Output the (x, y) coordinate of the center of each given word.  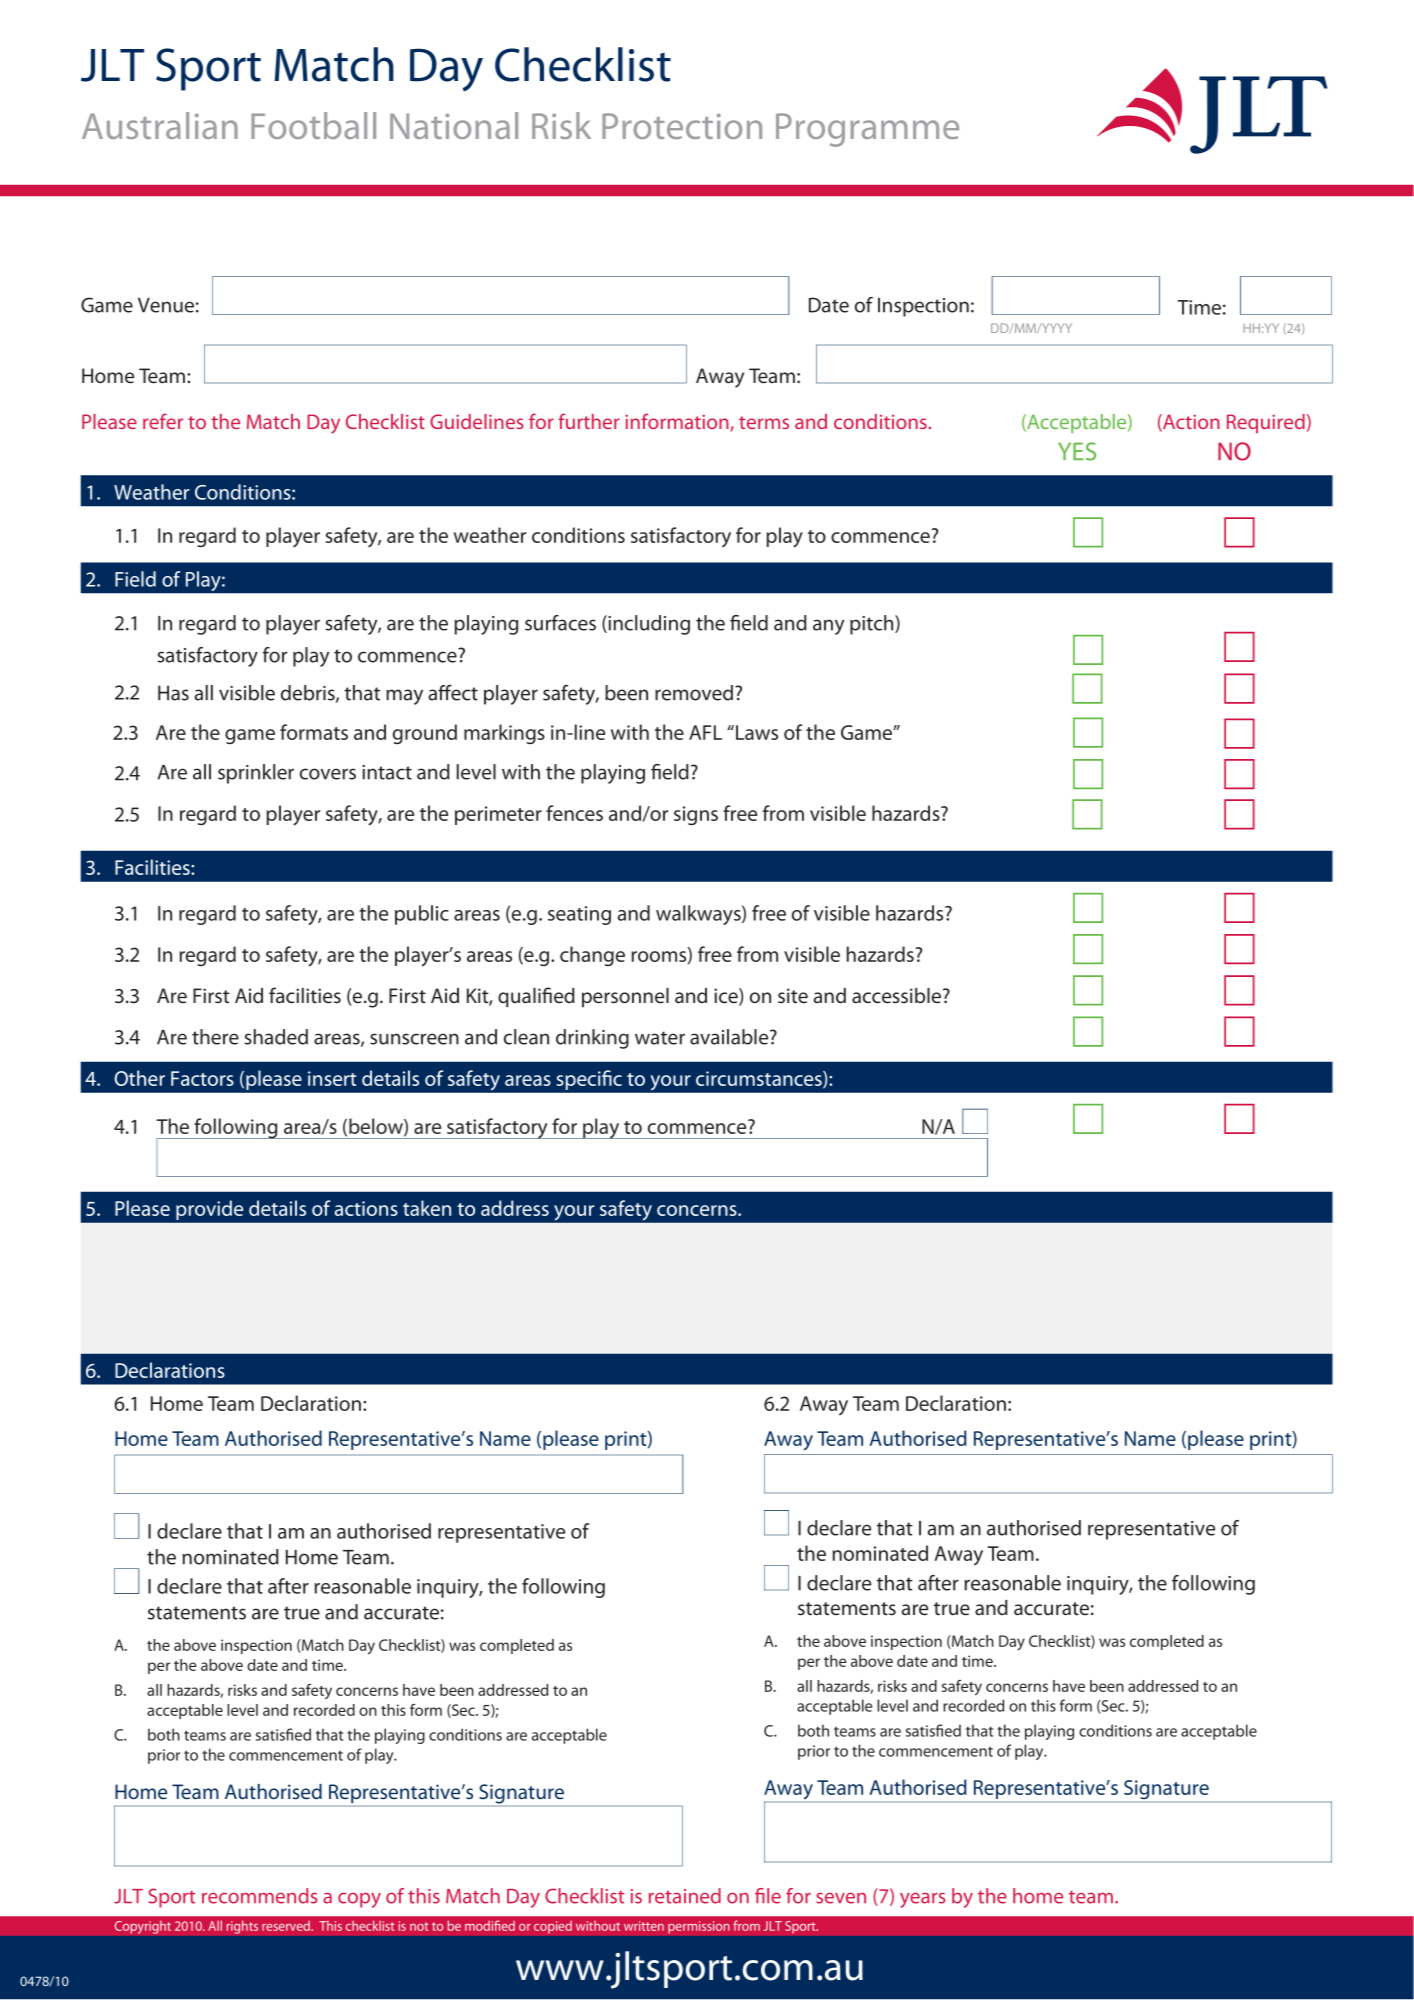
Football (313, 125)
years (923, 1900)
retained (685, 1896)
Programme (867, 130)
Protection (682, 126)
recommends (260, 1896)
